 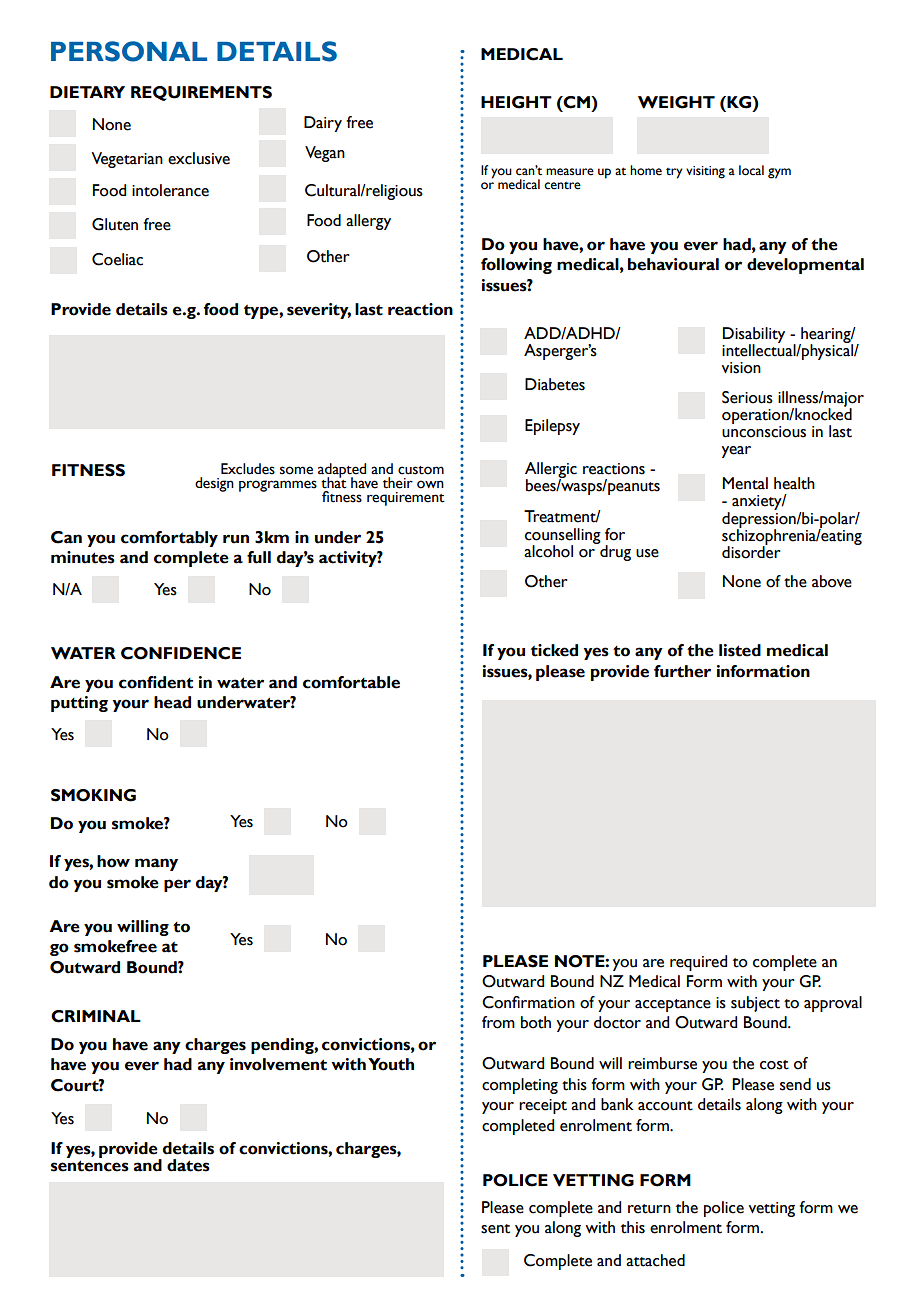 What do you see at coordinates (740, 650) in the screenshot?
I see `listed` at bounding box center [740, 650].
